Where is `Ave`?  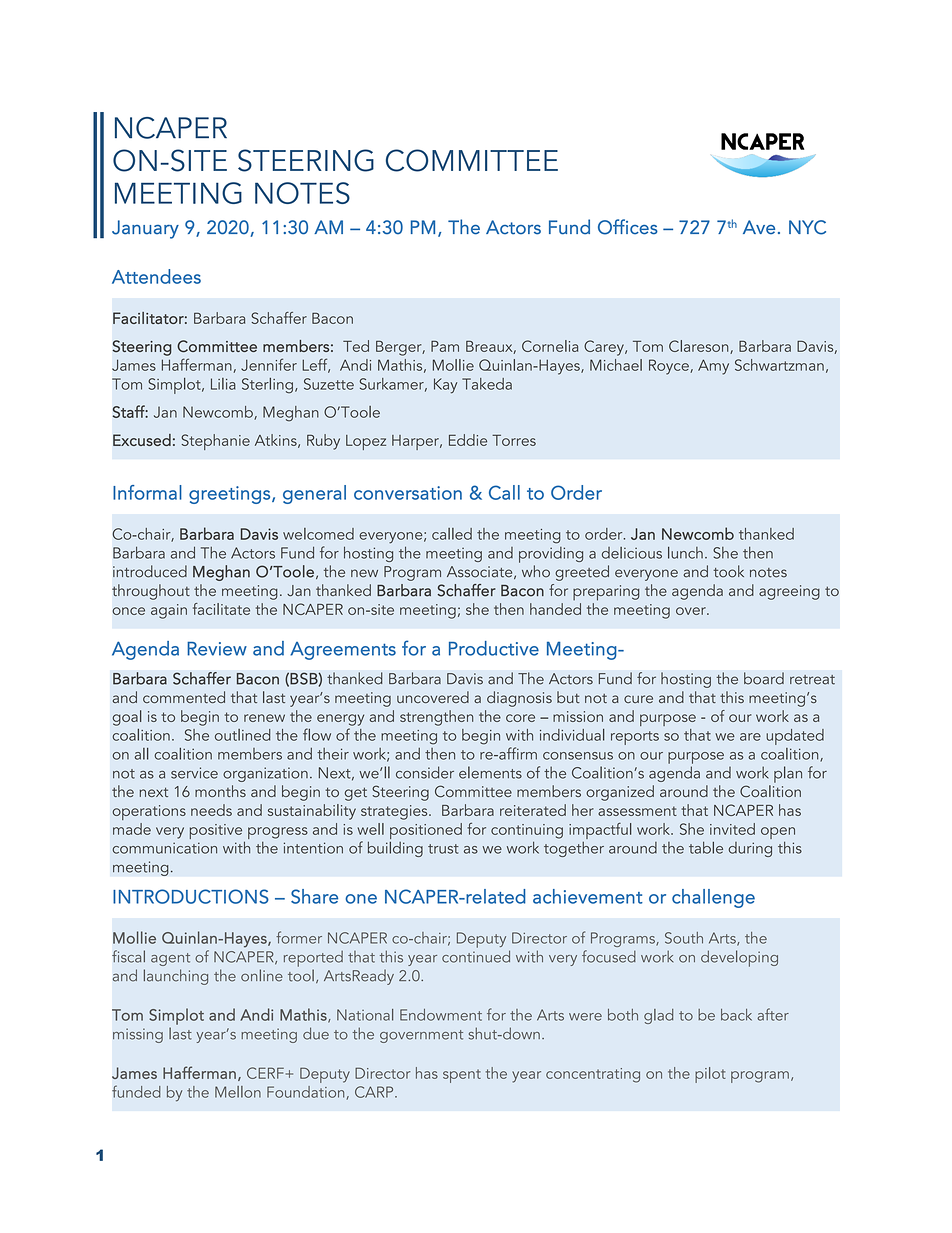
Ave is located at coordinates (759, 227).
